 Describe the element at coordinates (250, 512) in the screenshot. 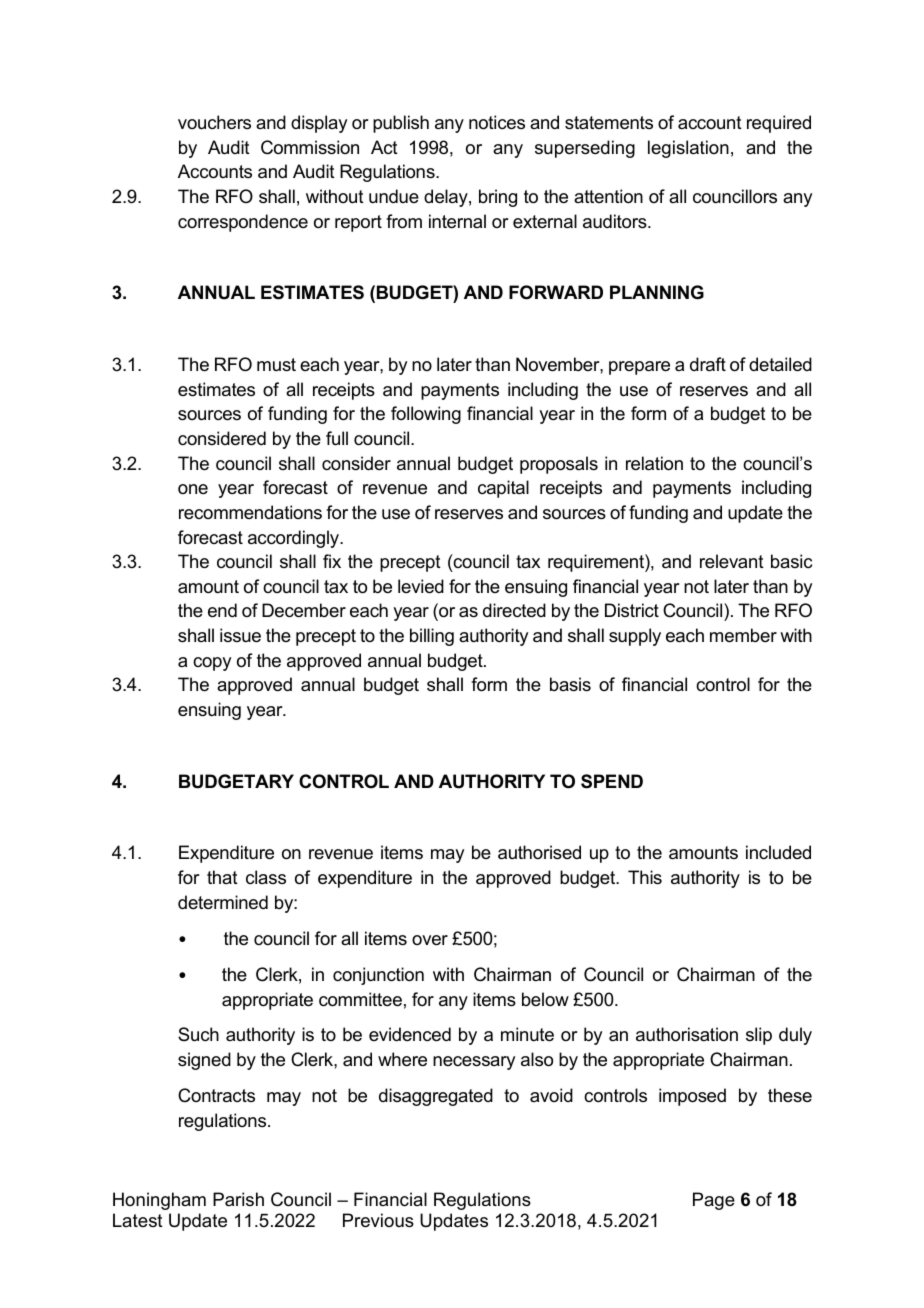

I see `recommendations` at that location.
